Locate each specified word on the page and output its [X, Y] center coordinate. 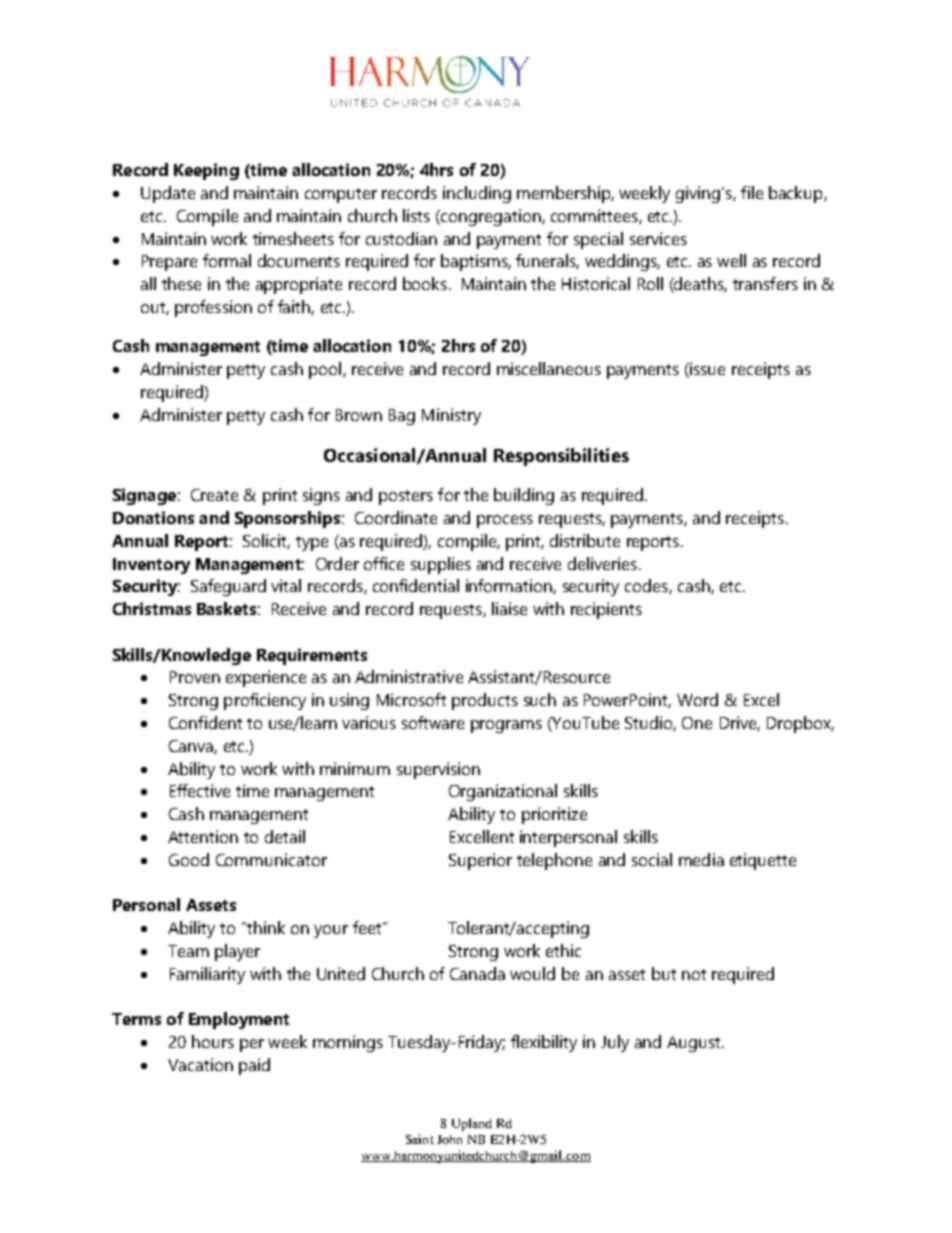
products [485, 701]
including [477, 194]
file [752, 192]
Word [697, 699]
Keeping [206, 171]
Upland [472, 1124]
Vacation [200, 1064]
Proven [195, 677]
